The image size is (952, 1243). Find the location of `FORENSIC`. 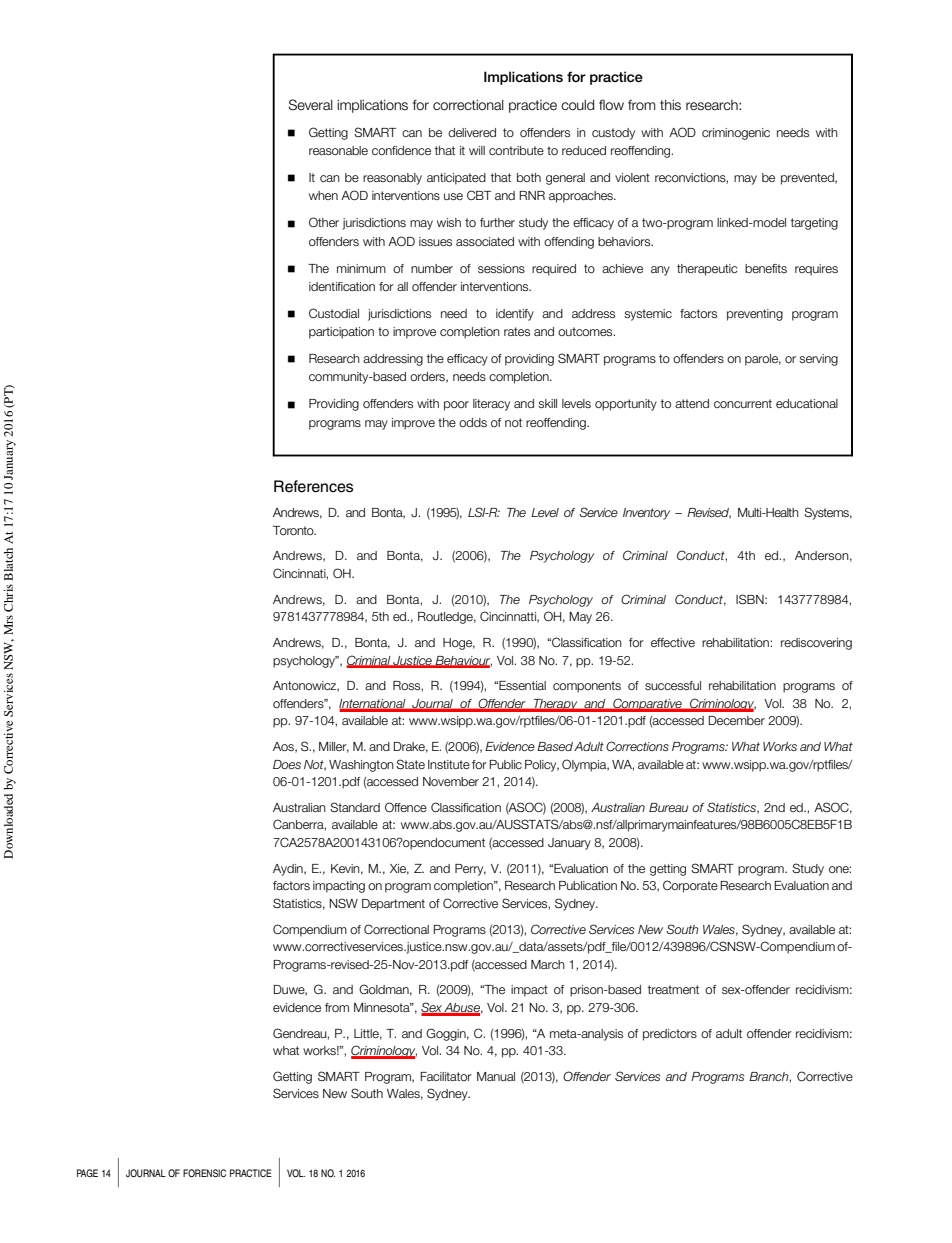

FORENSIC is located at coordinates (204, 1173).
